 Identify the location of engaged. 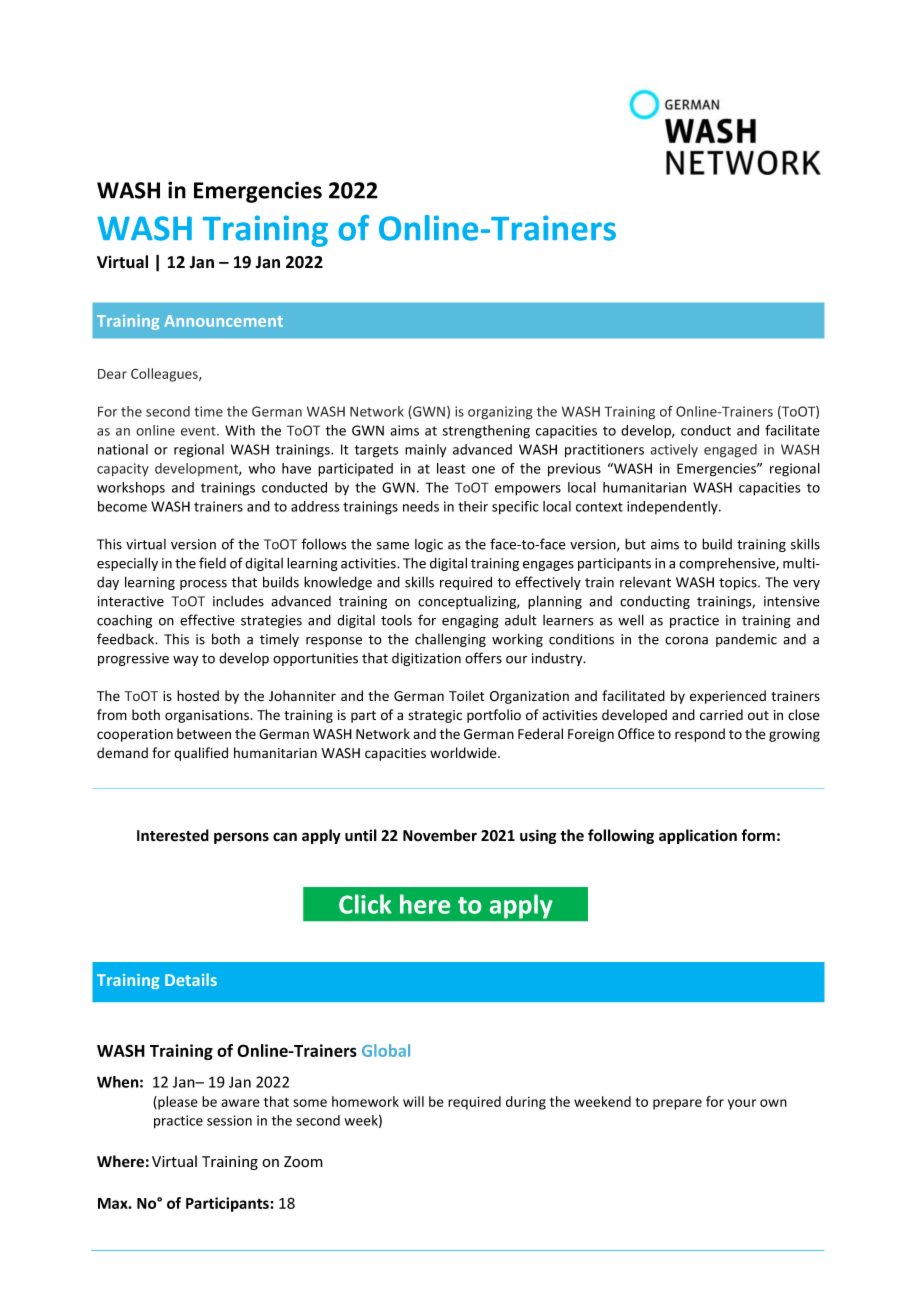
(730, 451).
